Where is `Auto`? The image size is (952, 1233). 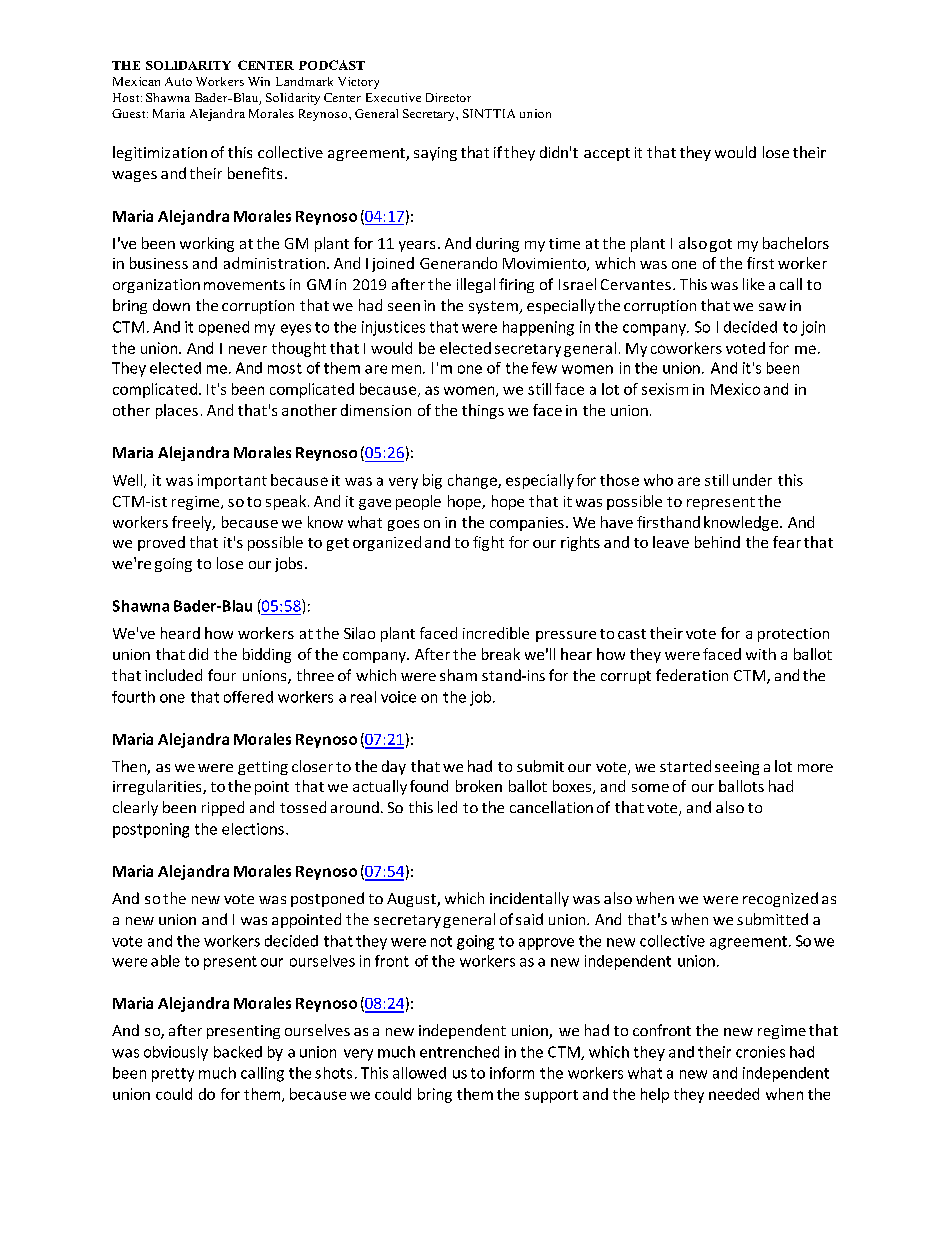 Auto is located at coordinates (178, 81).
